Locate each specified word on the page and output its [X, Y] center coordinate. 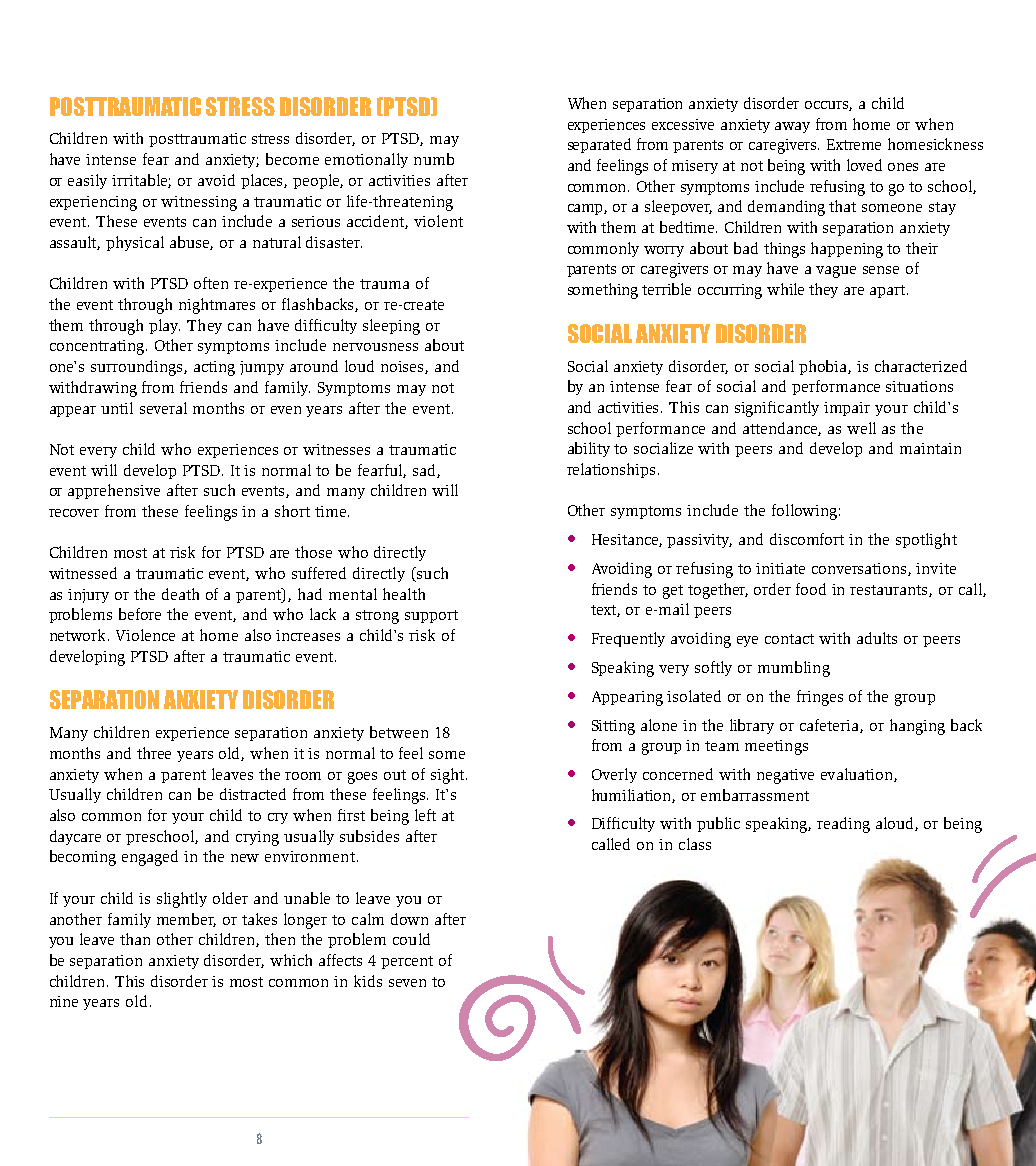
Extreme [854, 144]
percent [407, 962]
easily [87, 181]
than [135, 939]
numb [434, 159]
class [695, 844]
